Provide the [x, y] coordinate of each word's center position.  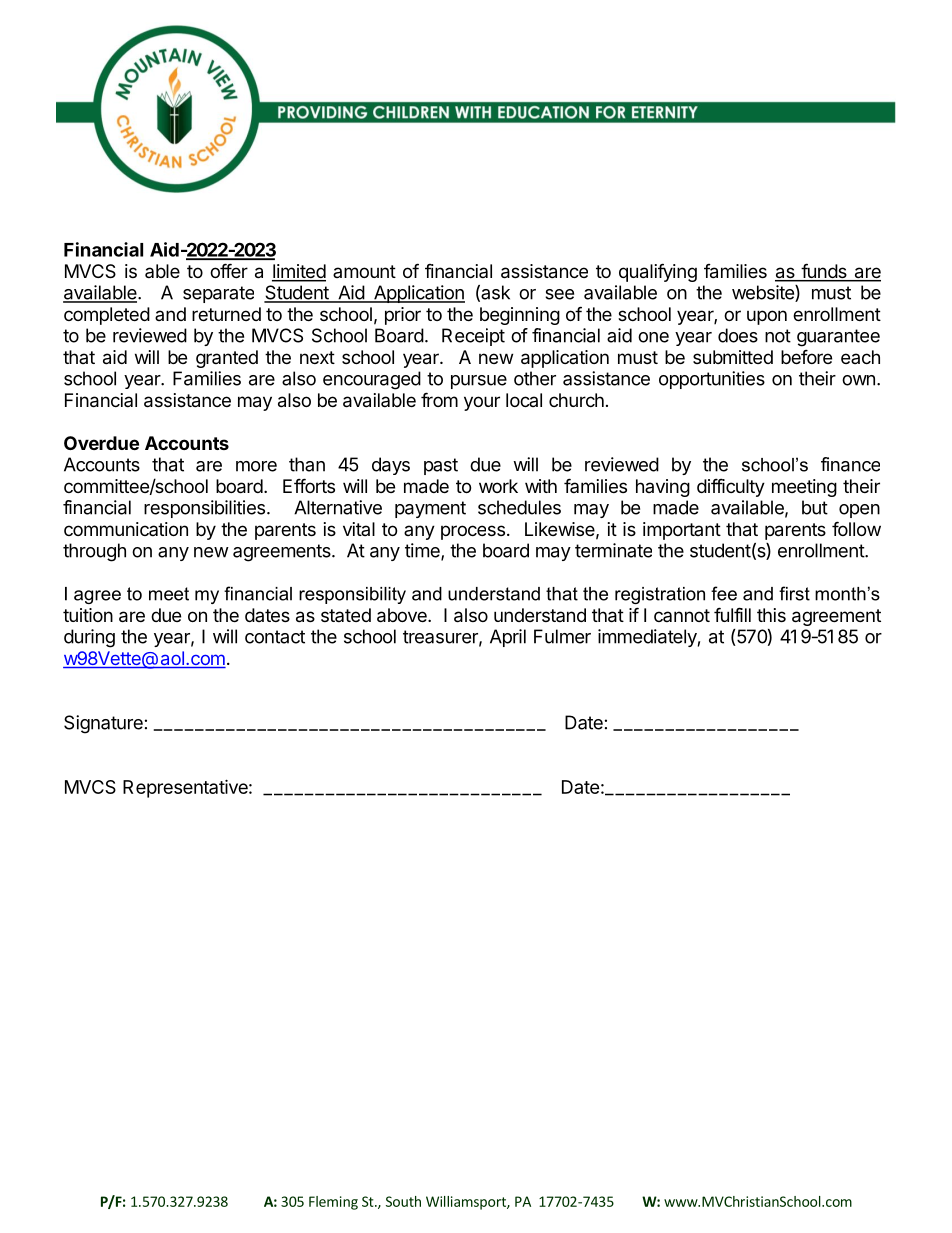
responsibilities [204, 509]
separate [218, 294]
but [815, 507]
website [764, 293]
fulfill [732, 614]
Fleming [333, 1203]
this [771, 615]
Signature [103, 724]
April [508, 638]
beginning [520, 316]
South [403, 1201]
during [89, 638]
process [473, 532]
